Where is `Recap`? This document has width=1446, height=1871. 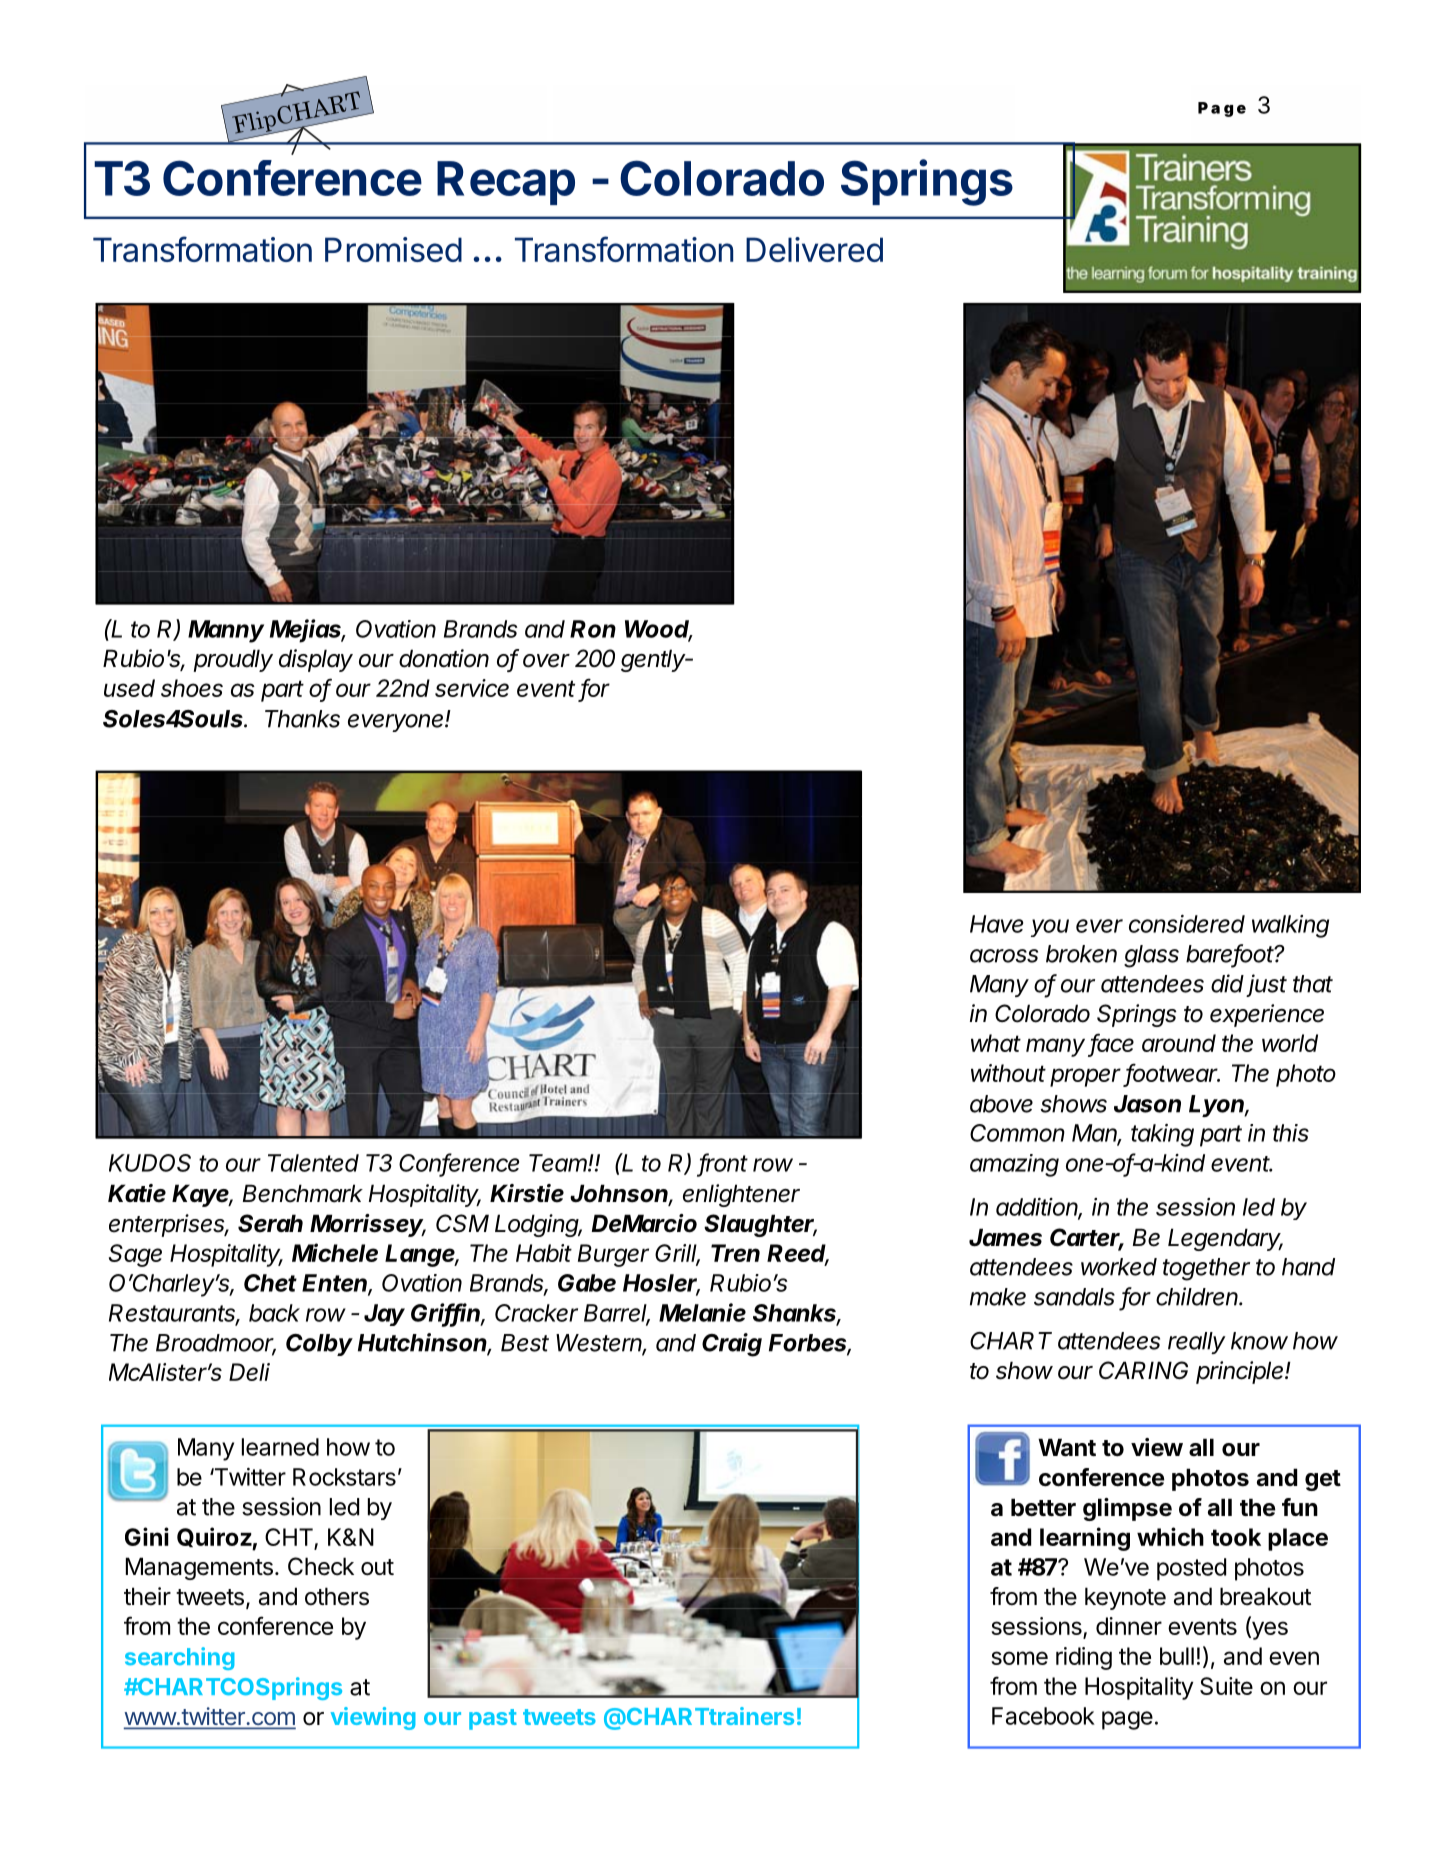 Recap is located at coordinates (506, 183).
